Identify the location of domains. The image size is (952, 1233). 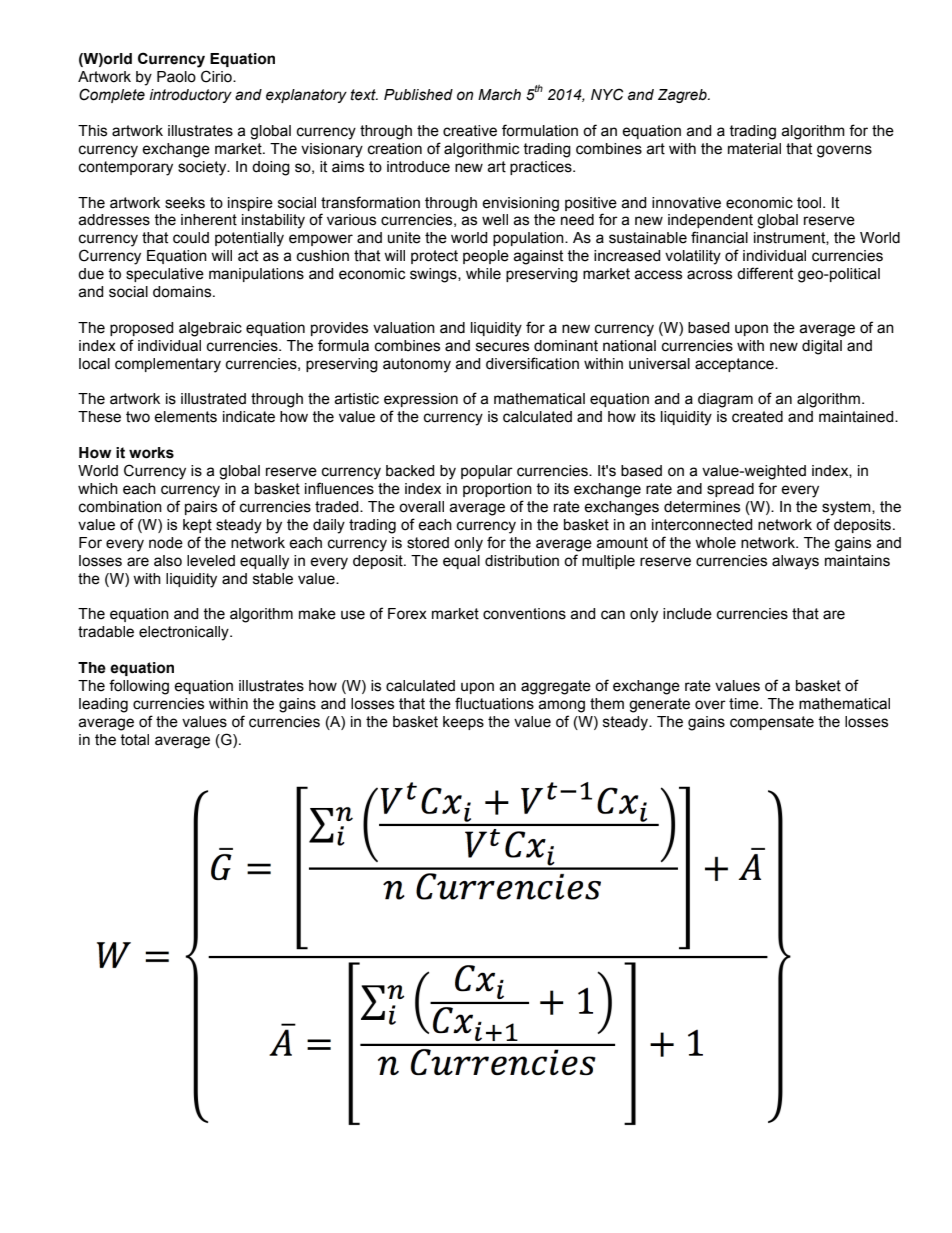
(183, 292).
